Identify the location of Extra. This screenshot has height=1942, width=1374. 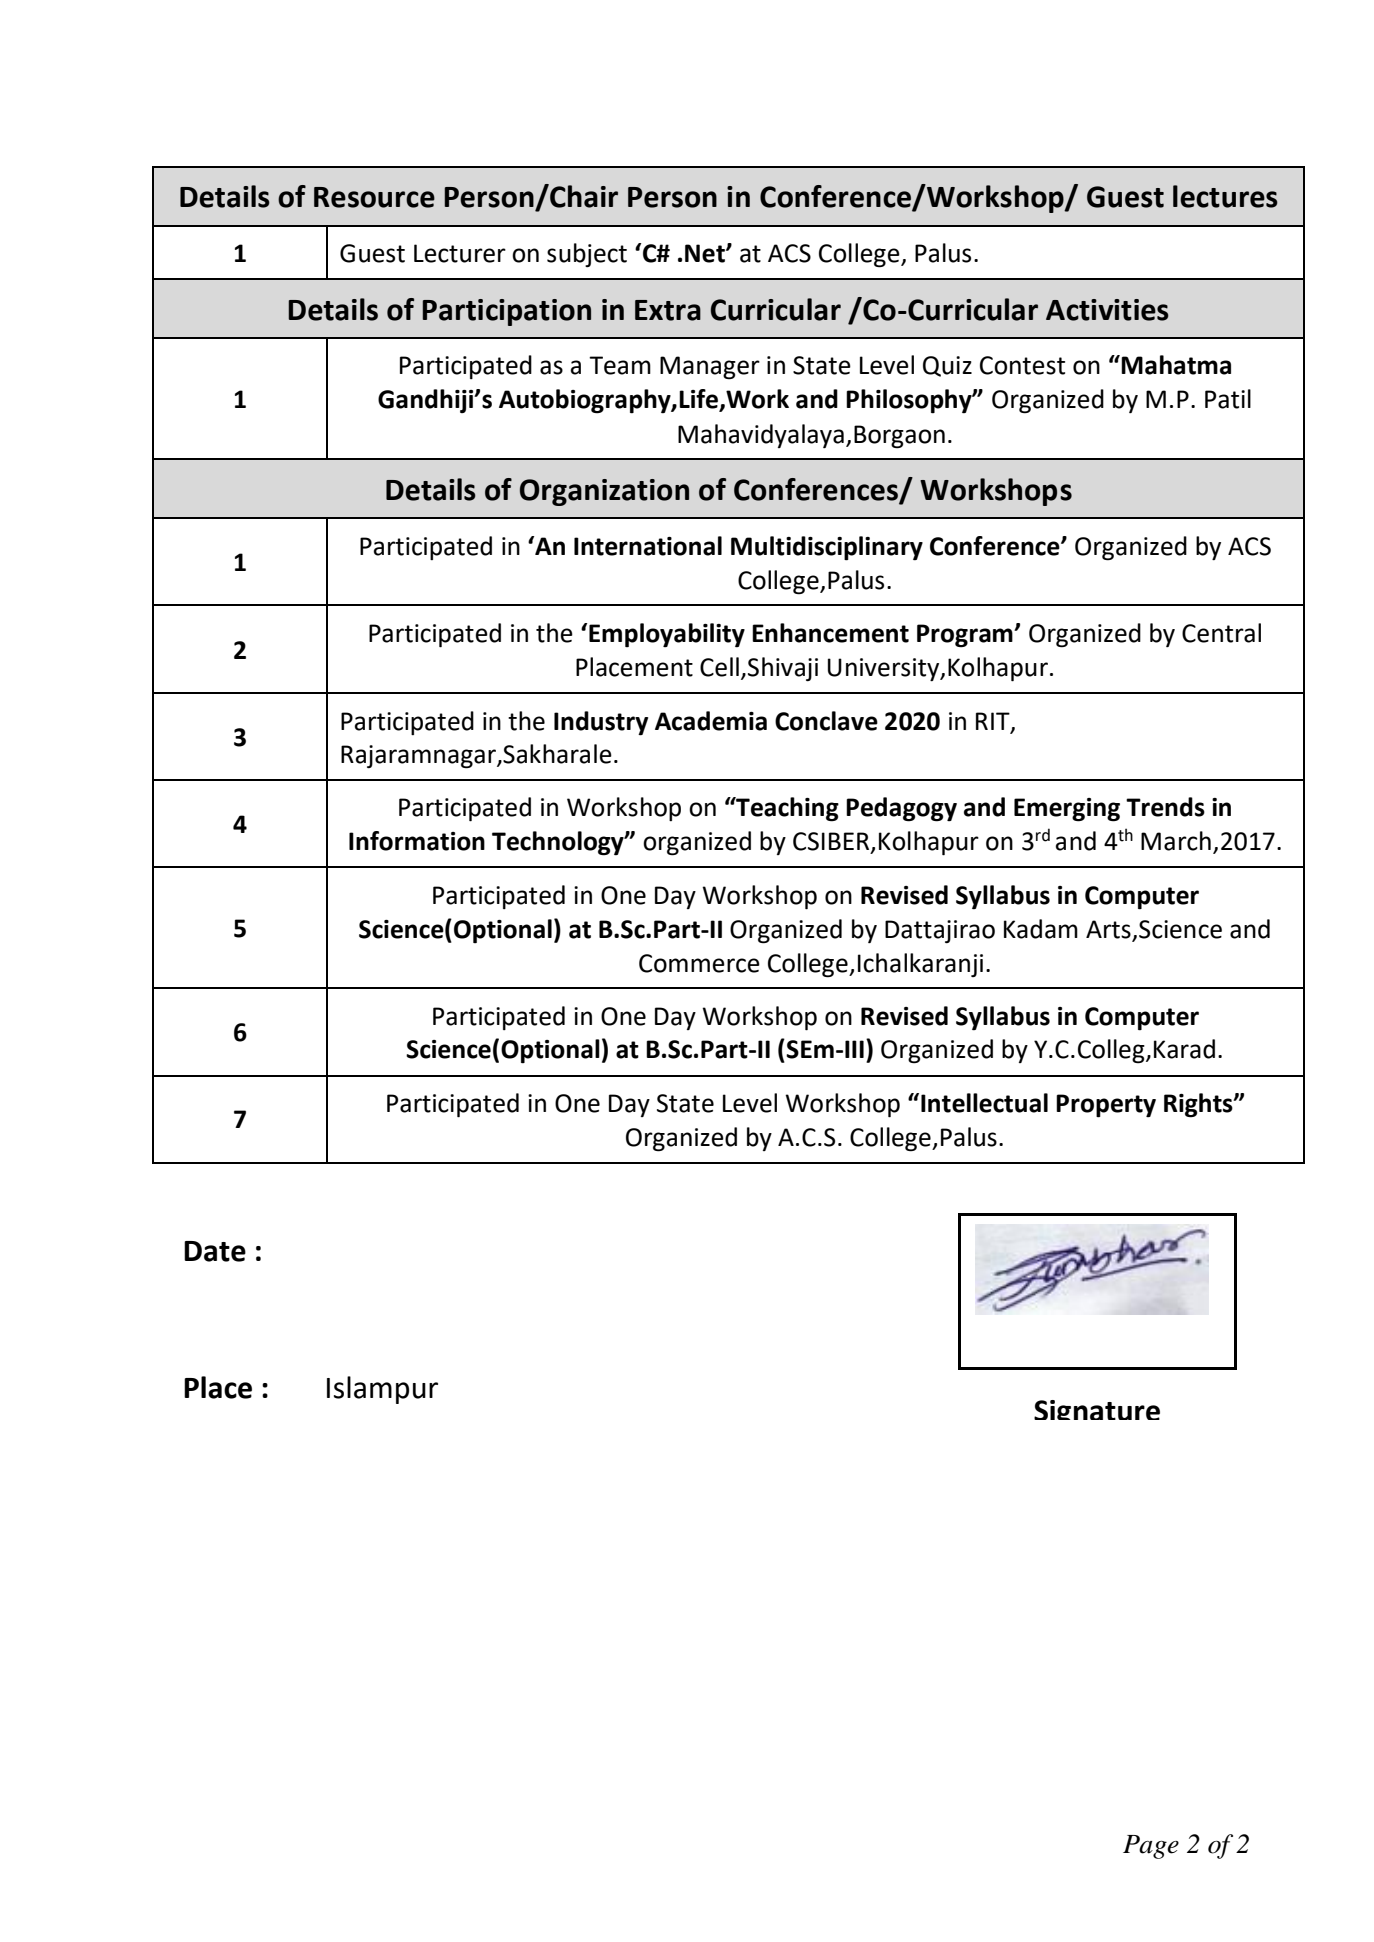
(668, 310).
